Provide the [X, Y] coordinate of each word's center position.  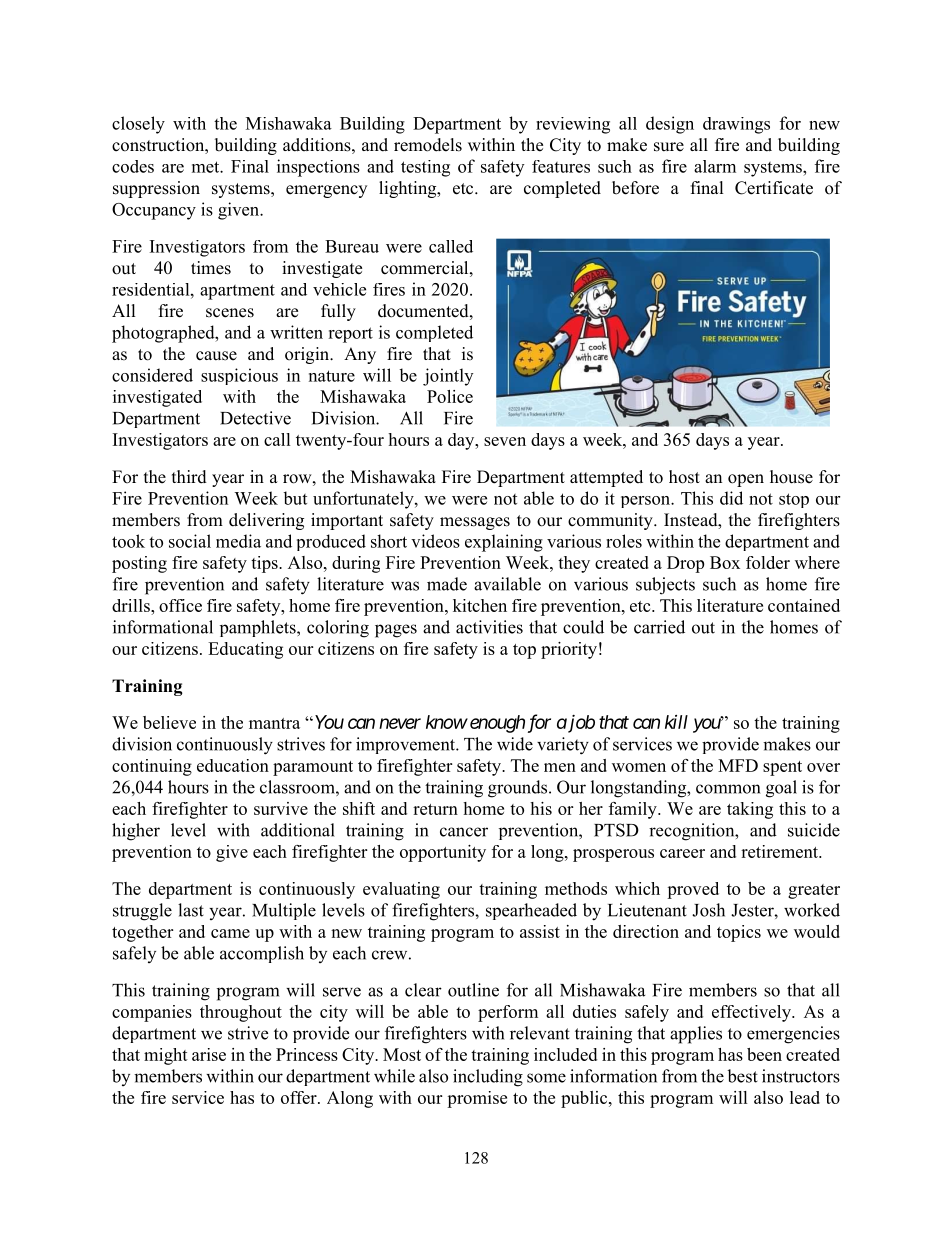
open [746, 480]
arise [209, 1054]
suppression [156, 189]
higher [136, 832]
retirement [780, 851]
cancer [464, 832]
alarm [715, 166]
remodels [428, 145]
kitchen [480, 605]
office [180, 605]
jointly [448, 377]
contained [804, 605]
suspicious [239, 376]
